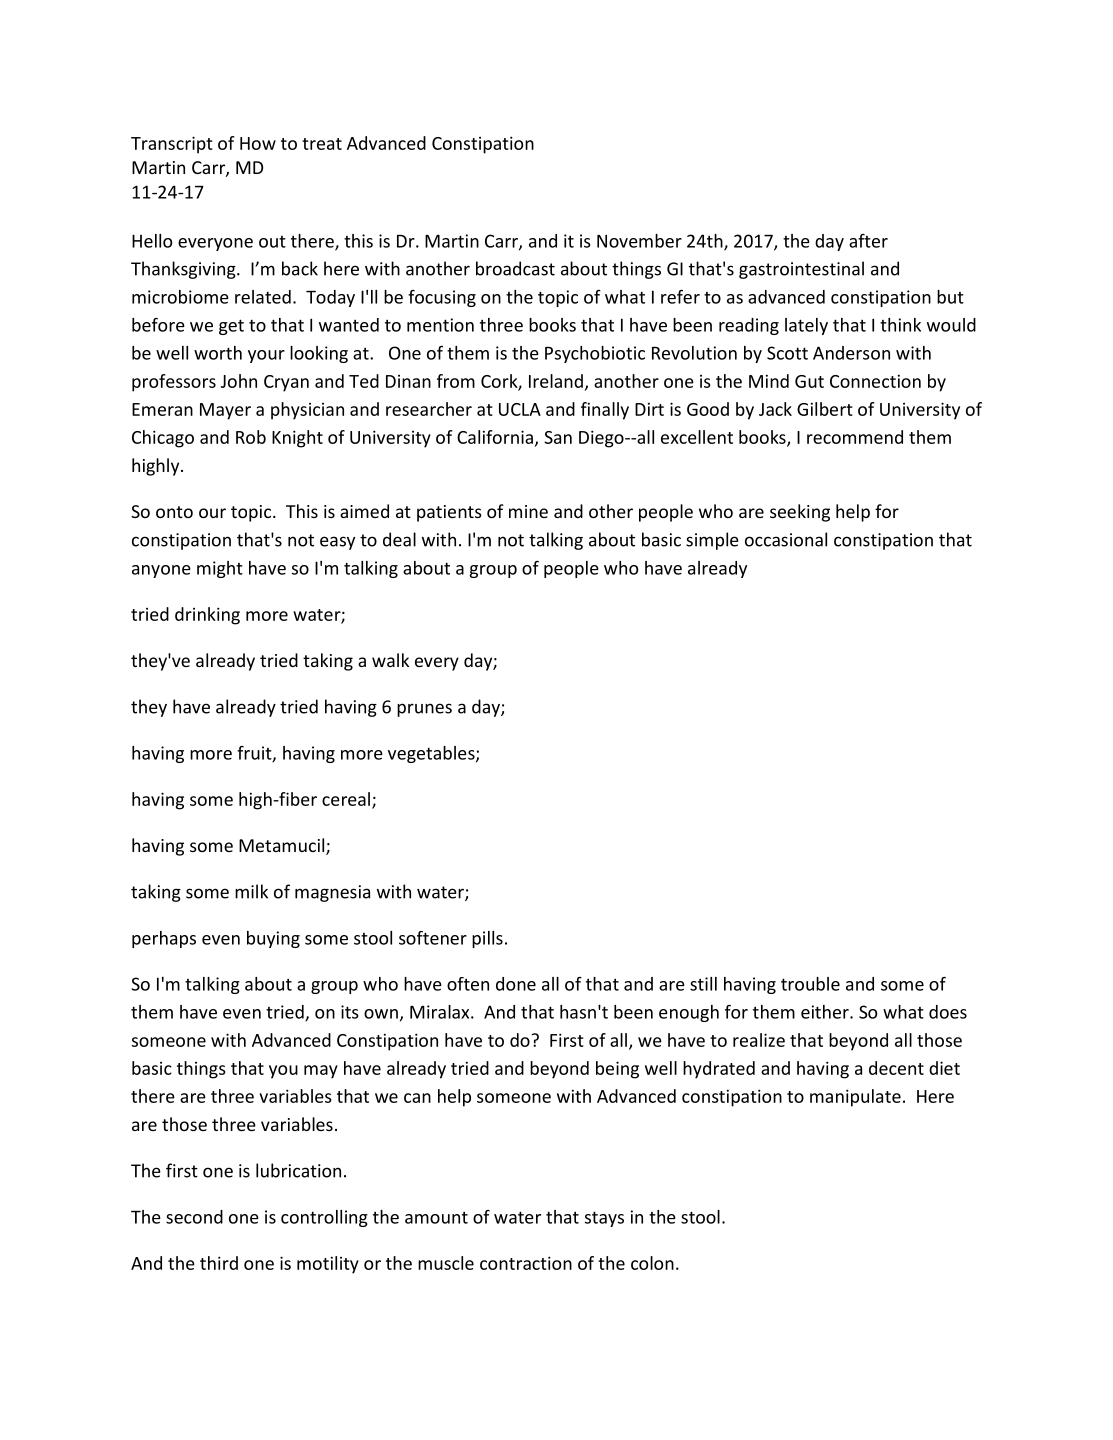 The image size is (1113, 1440). I want to click on seeking, so click(800, 513).
